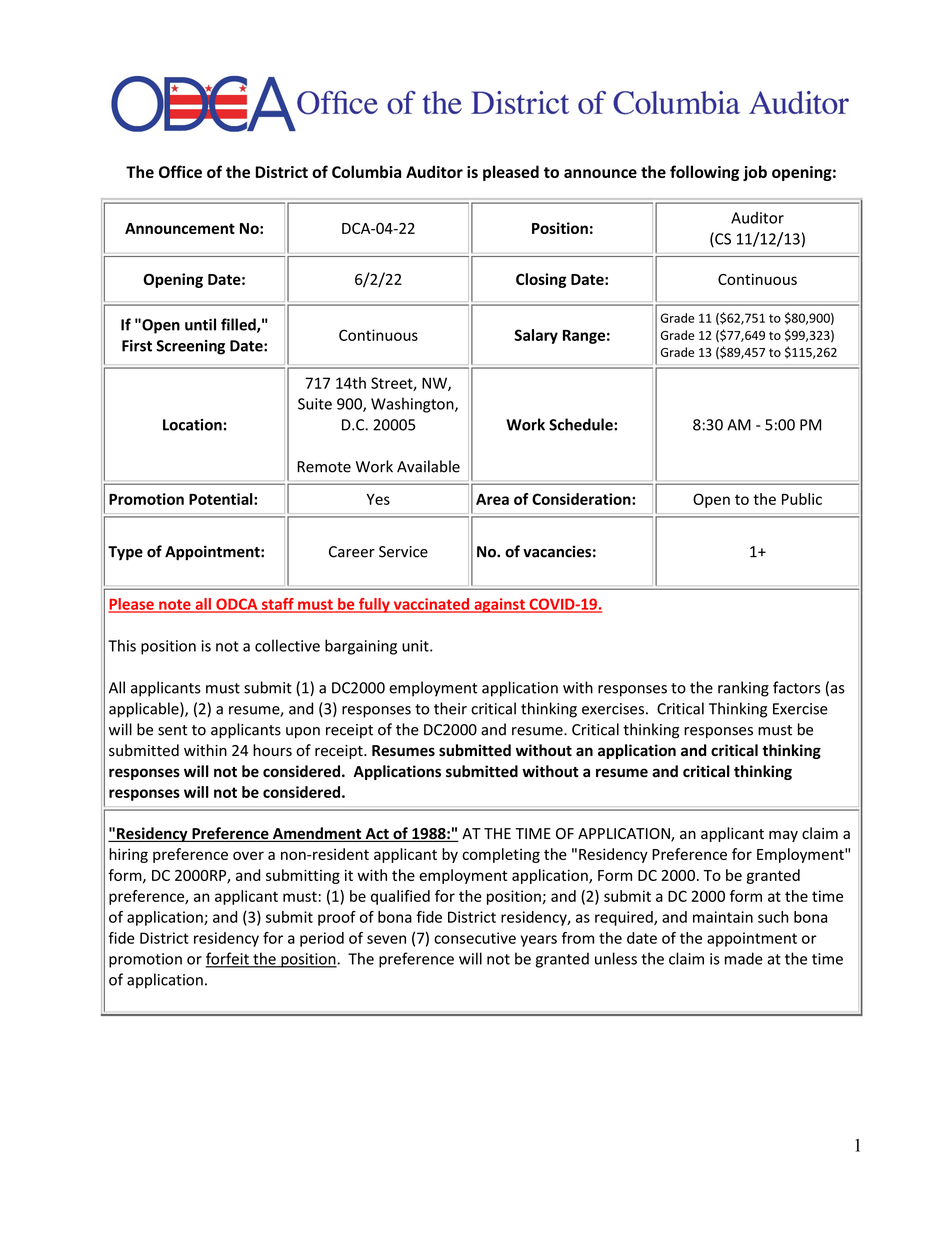 Image resolution: width=952 pixels, height=1233 pixels. I want to click on applicable, so click(145, 710).
